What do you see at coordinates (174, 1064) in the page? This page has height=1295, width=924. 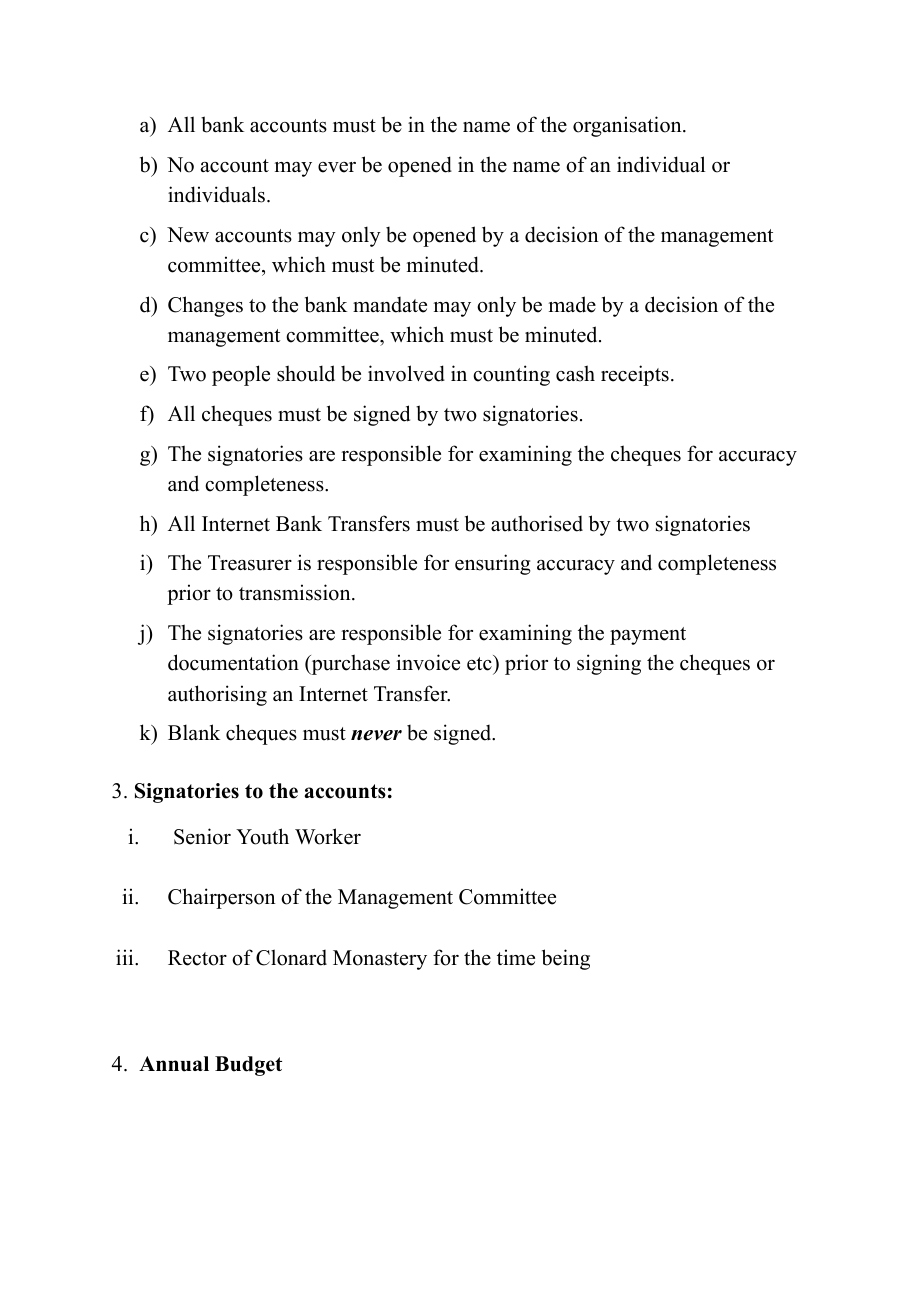 I see `Annual` at bounding box center [174, 1064].
